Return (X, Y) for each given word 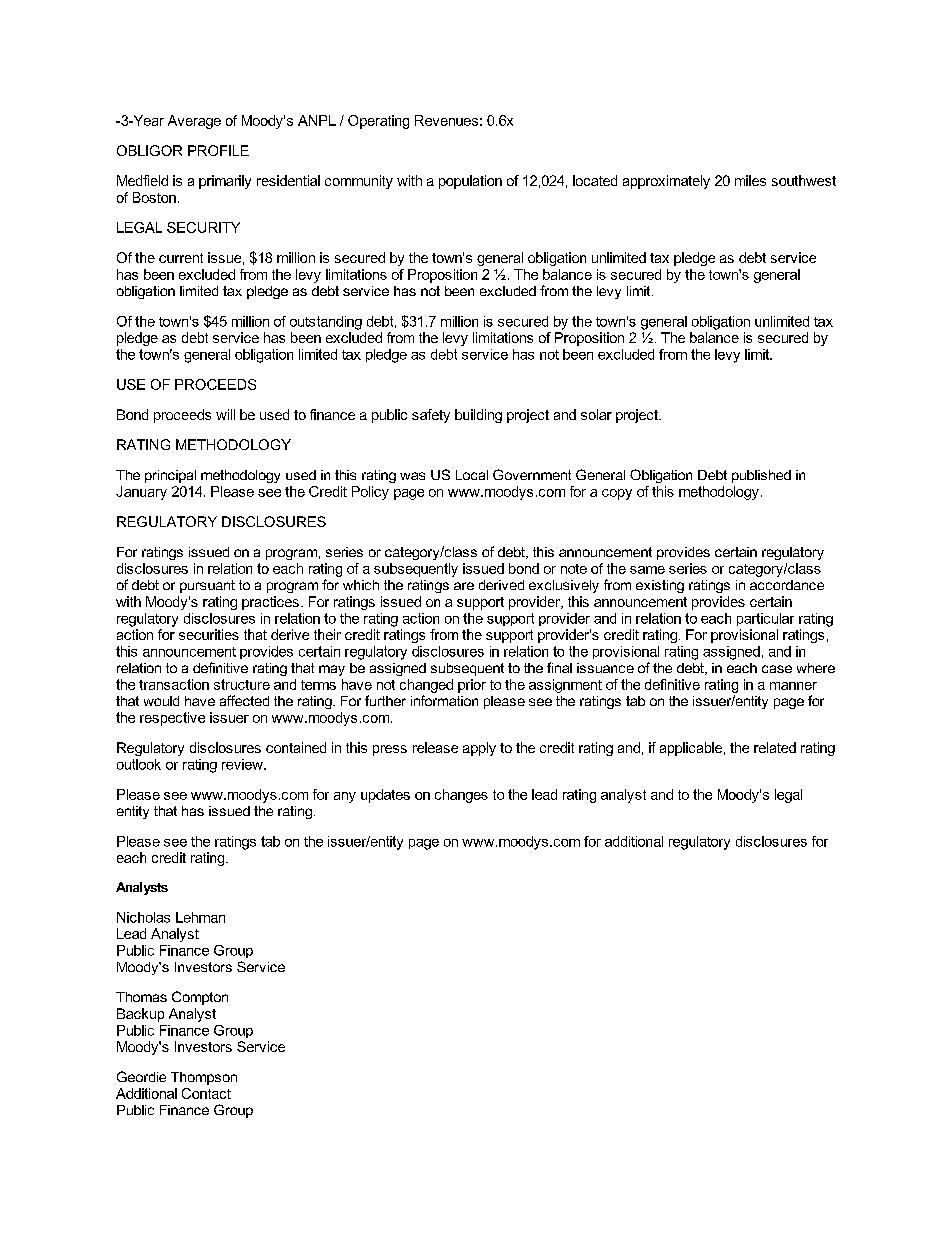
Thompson (204, 1078)
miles (750, 180)
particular (765, 619)
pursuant (207, 586)
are (464, 586)
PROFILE (218, 150)
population (470, 182)
